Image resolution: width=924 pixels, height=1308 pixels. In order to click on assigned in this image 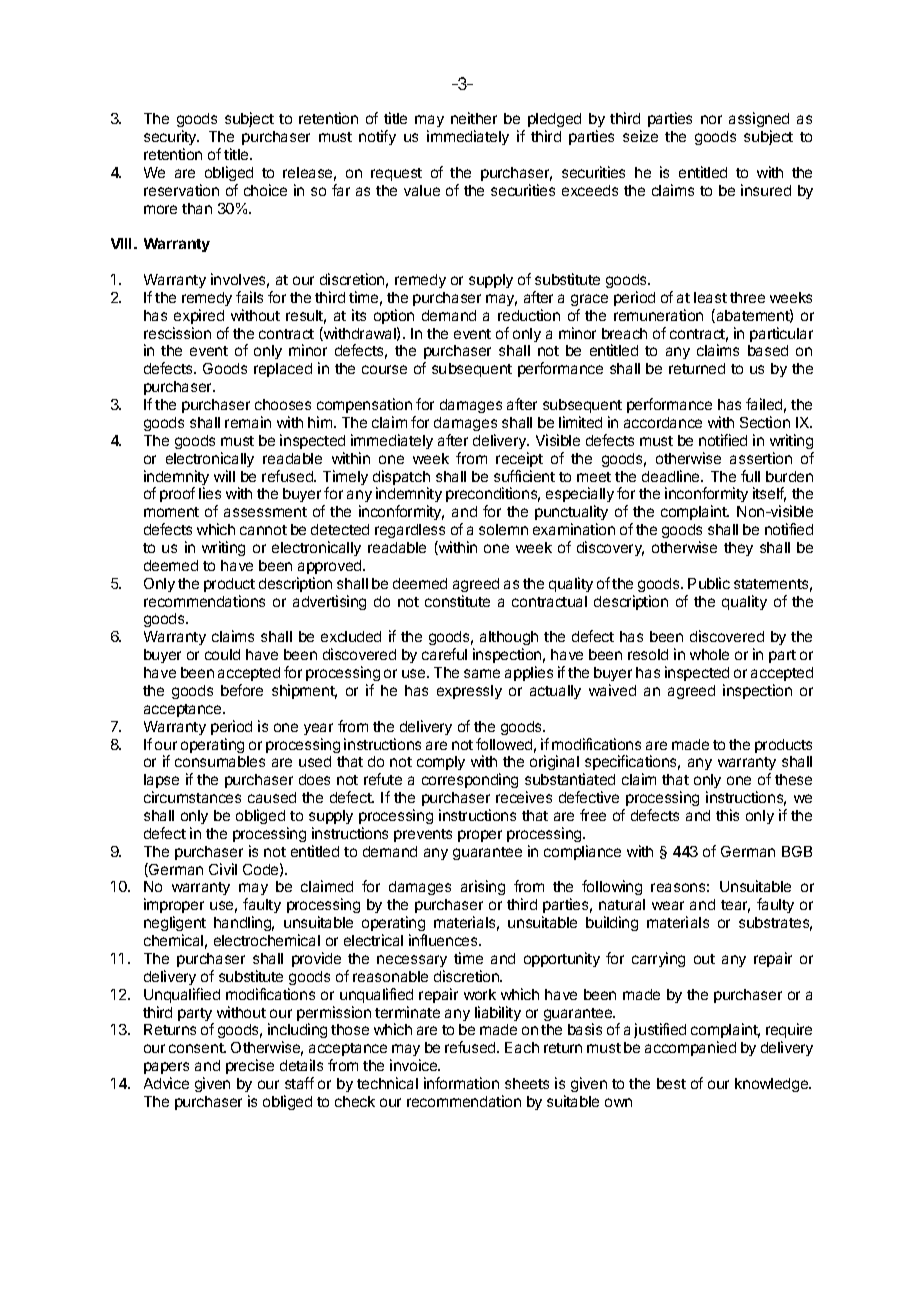, I will do `click(759, 121)`.
